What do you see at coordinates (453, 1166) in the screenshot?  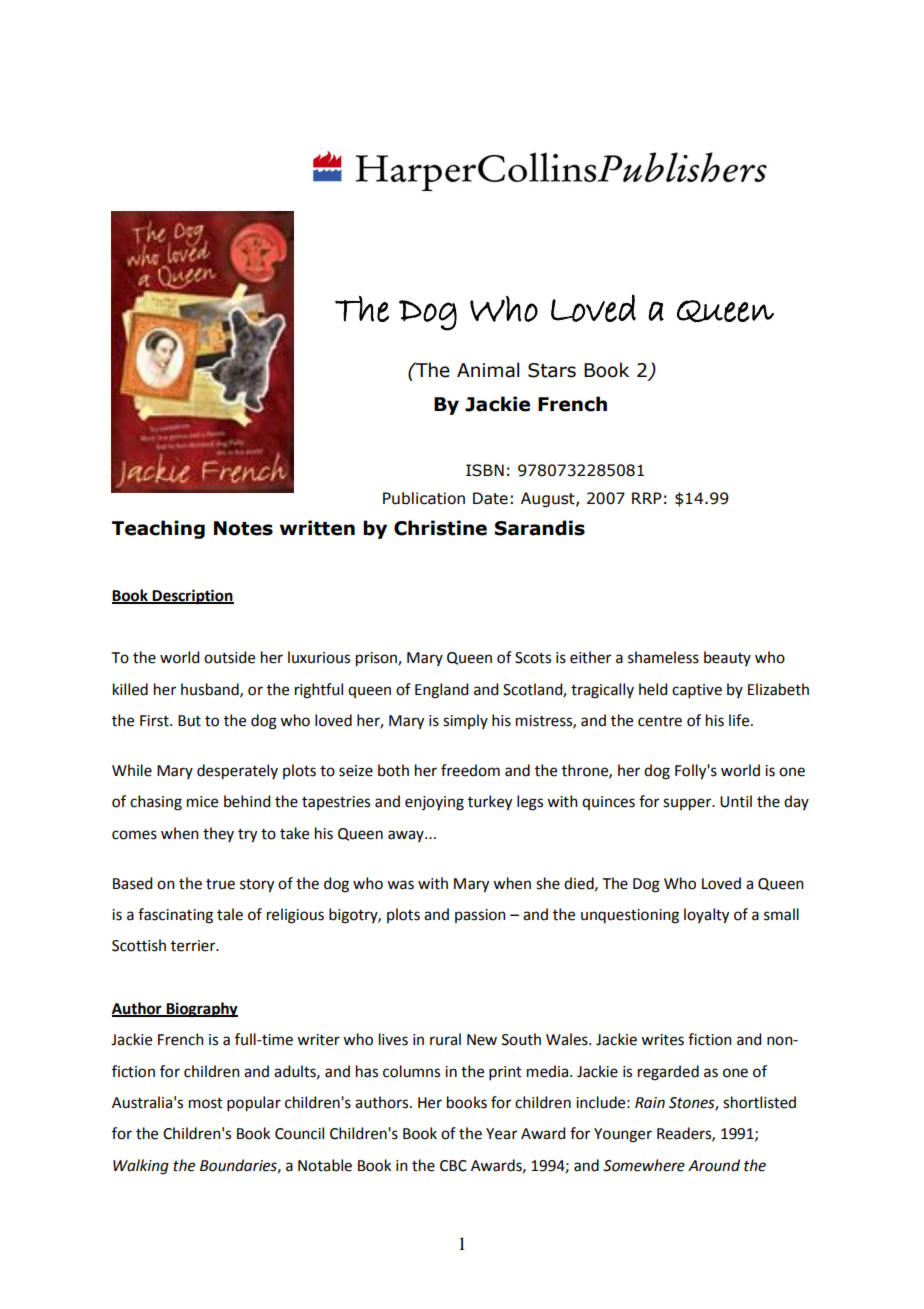 I see `CBC` at bounding box center [453, 1166].
